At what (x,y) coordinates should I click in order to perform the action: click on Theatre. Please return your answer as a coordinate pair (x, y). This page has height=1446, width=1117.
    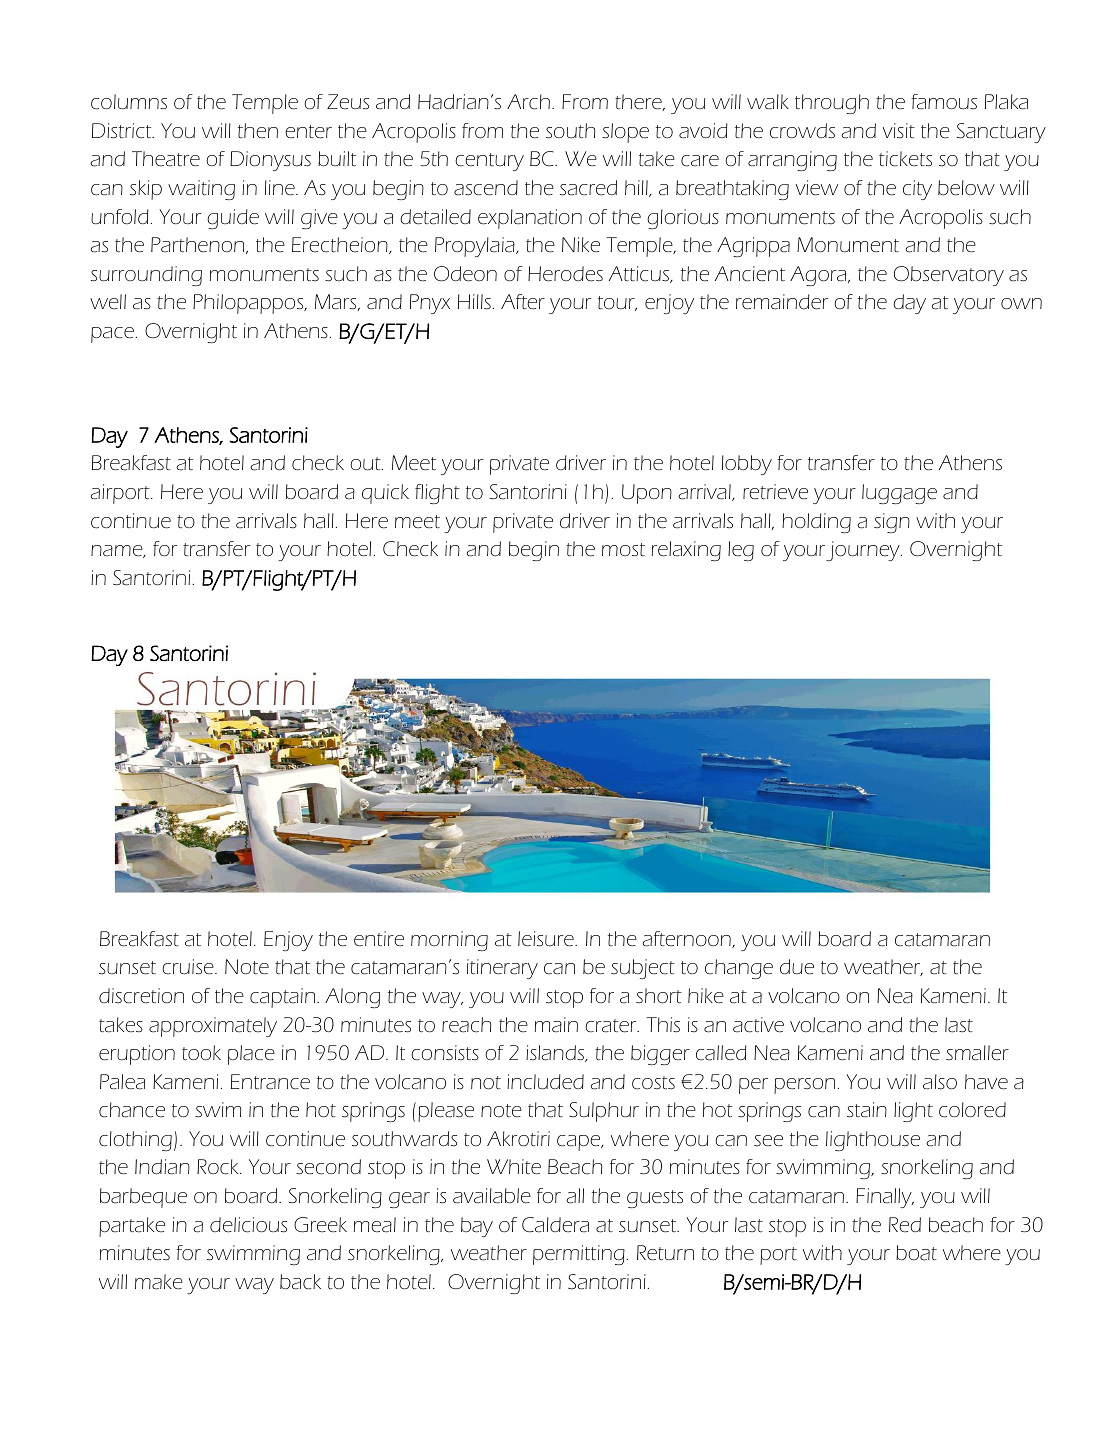
    Looking at the image, I should click on (166, 159).
